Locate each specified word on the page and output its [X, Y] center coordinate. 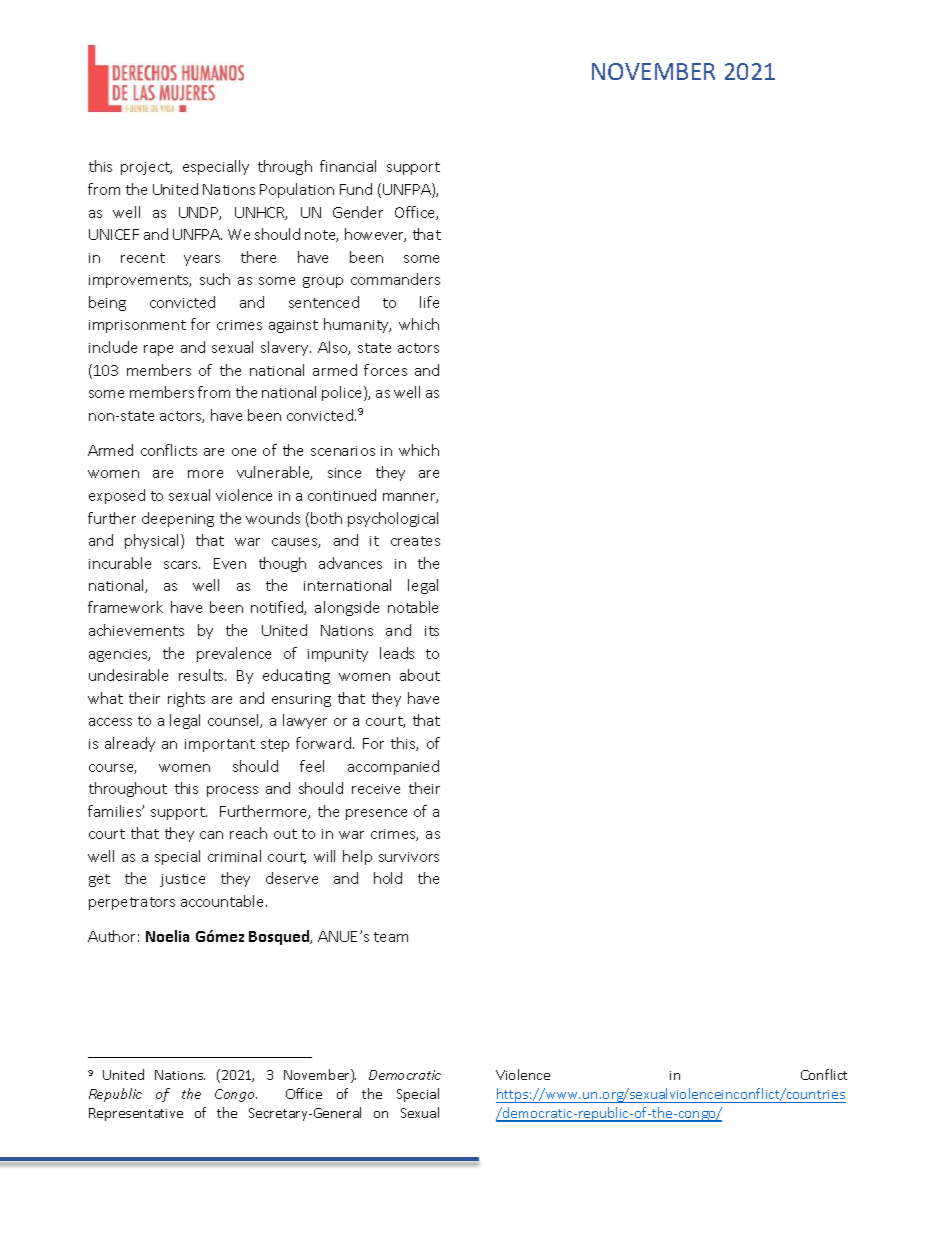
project [146, 168]
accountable [224, 901]
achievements [136, 630]
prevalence [234, 654]
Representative [136, 1114]
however [375, 235]
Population [297, 190]
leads [397, 653]
